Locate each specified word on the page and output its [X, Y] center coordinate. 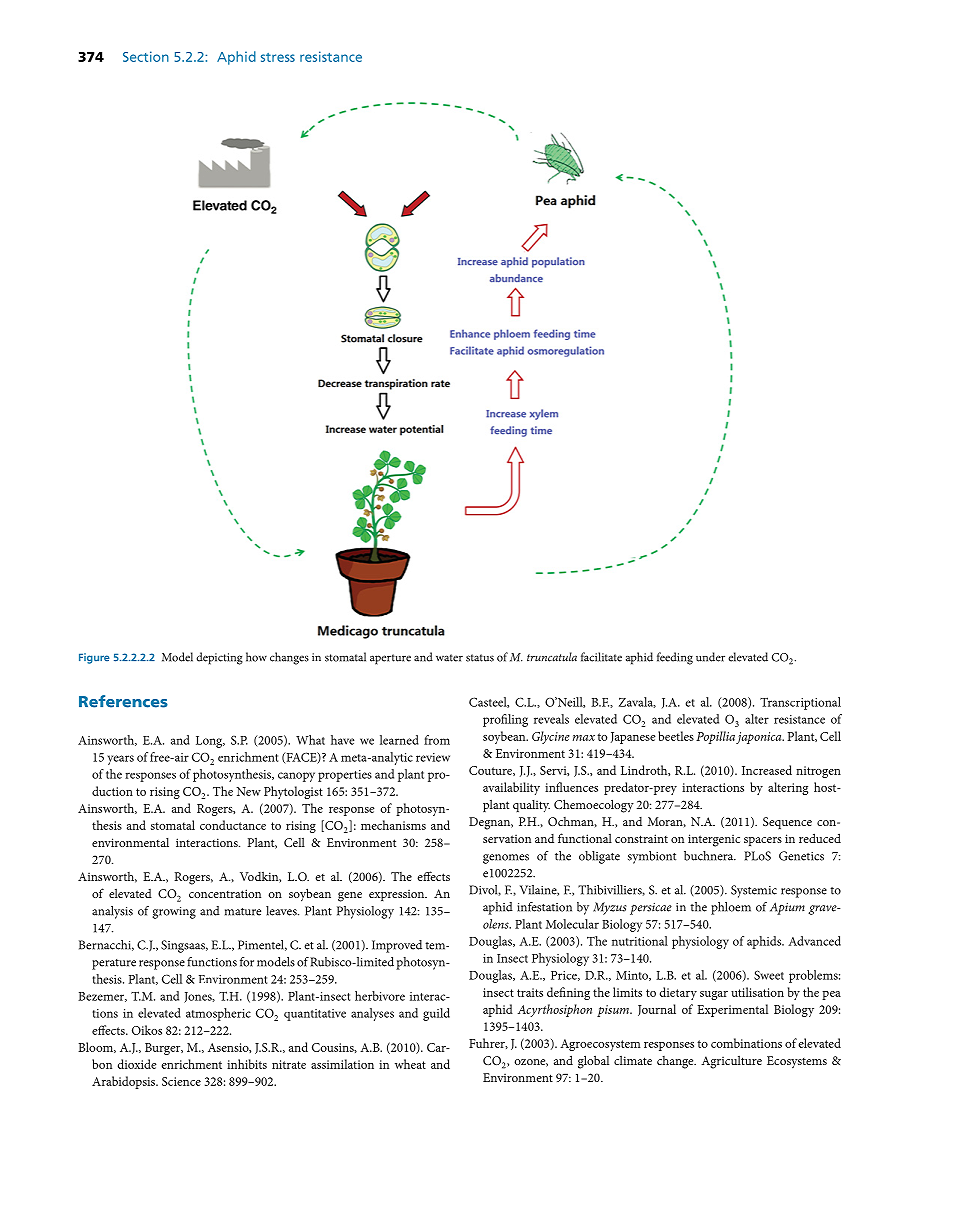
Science [181, 1081]
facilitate [601, 657]
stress [278, 57]
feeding [675, 658]
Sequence [787, 823]
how [256, 657]
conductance [233, 825]
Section [146, 56]
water [449, 658]
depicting [219, 658]
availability [511, 788]
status [480, 658]
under [710, 657]
